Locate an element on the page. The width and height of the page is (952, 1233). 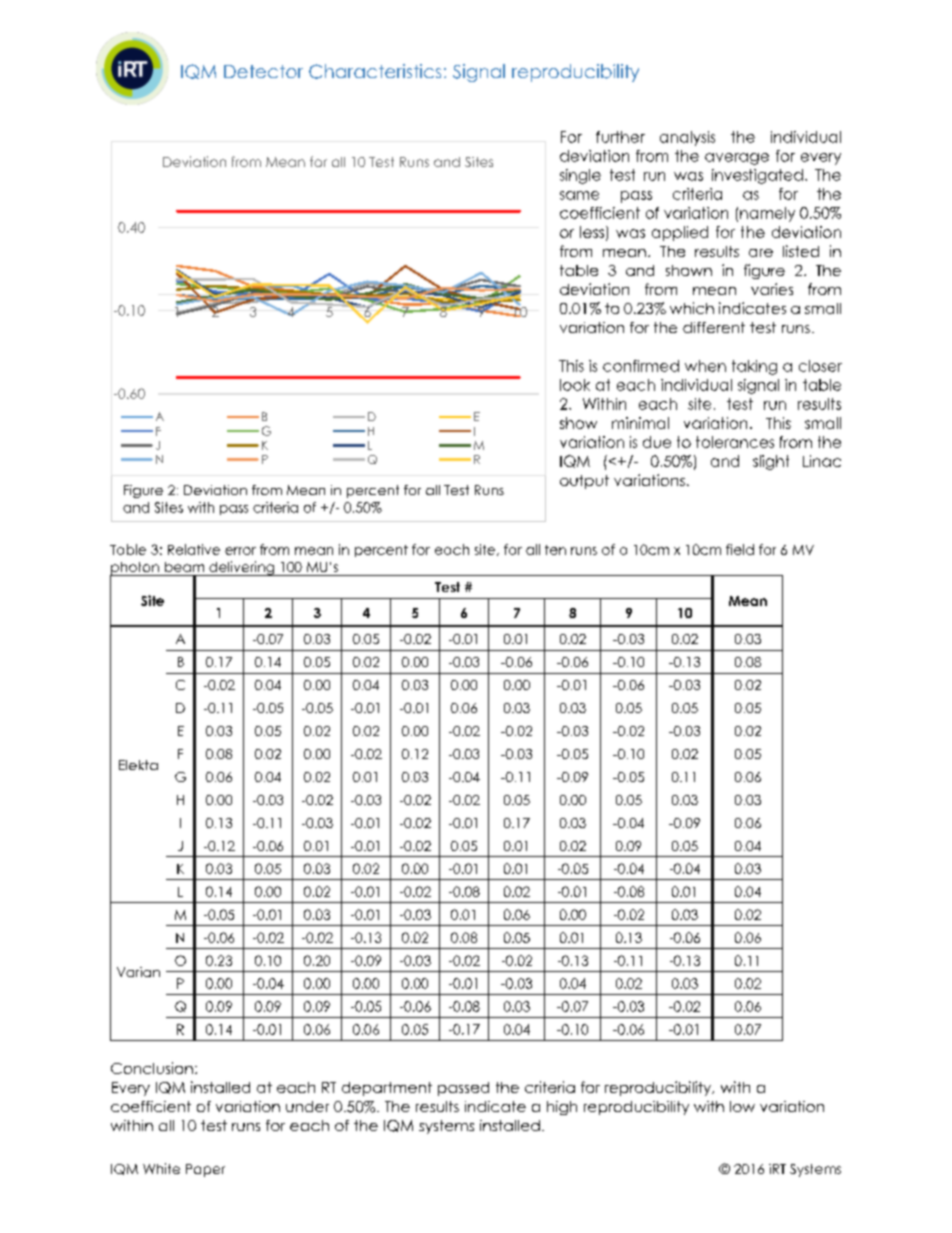
low is located at coordinates (742, 1106).
